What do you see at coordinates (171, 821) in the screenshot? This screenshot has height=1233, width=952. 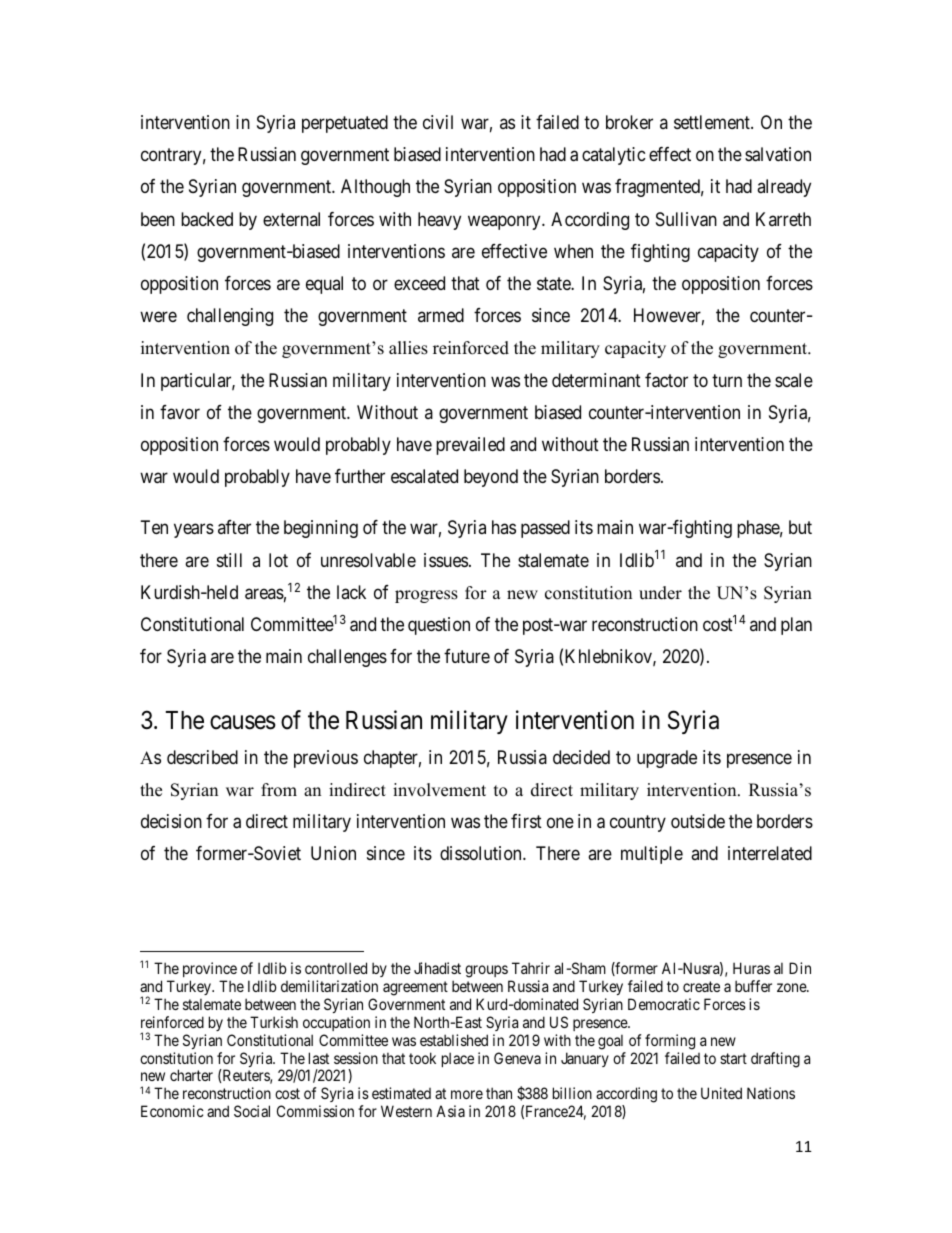 I see `decision` at bounding box center [171, 821].
